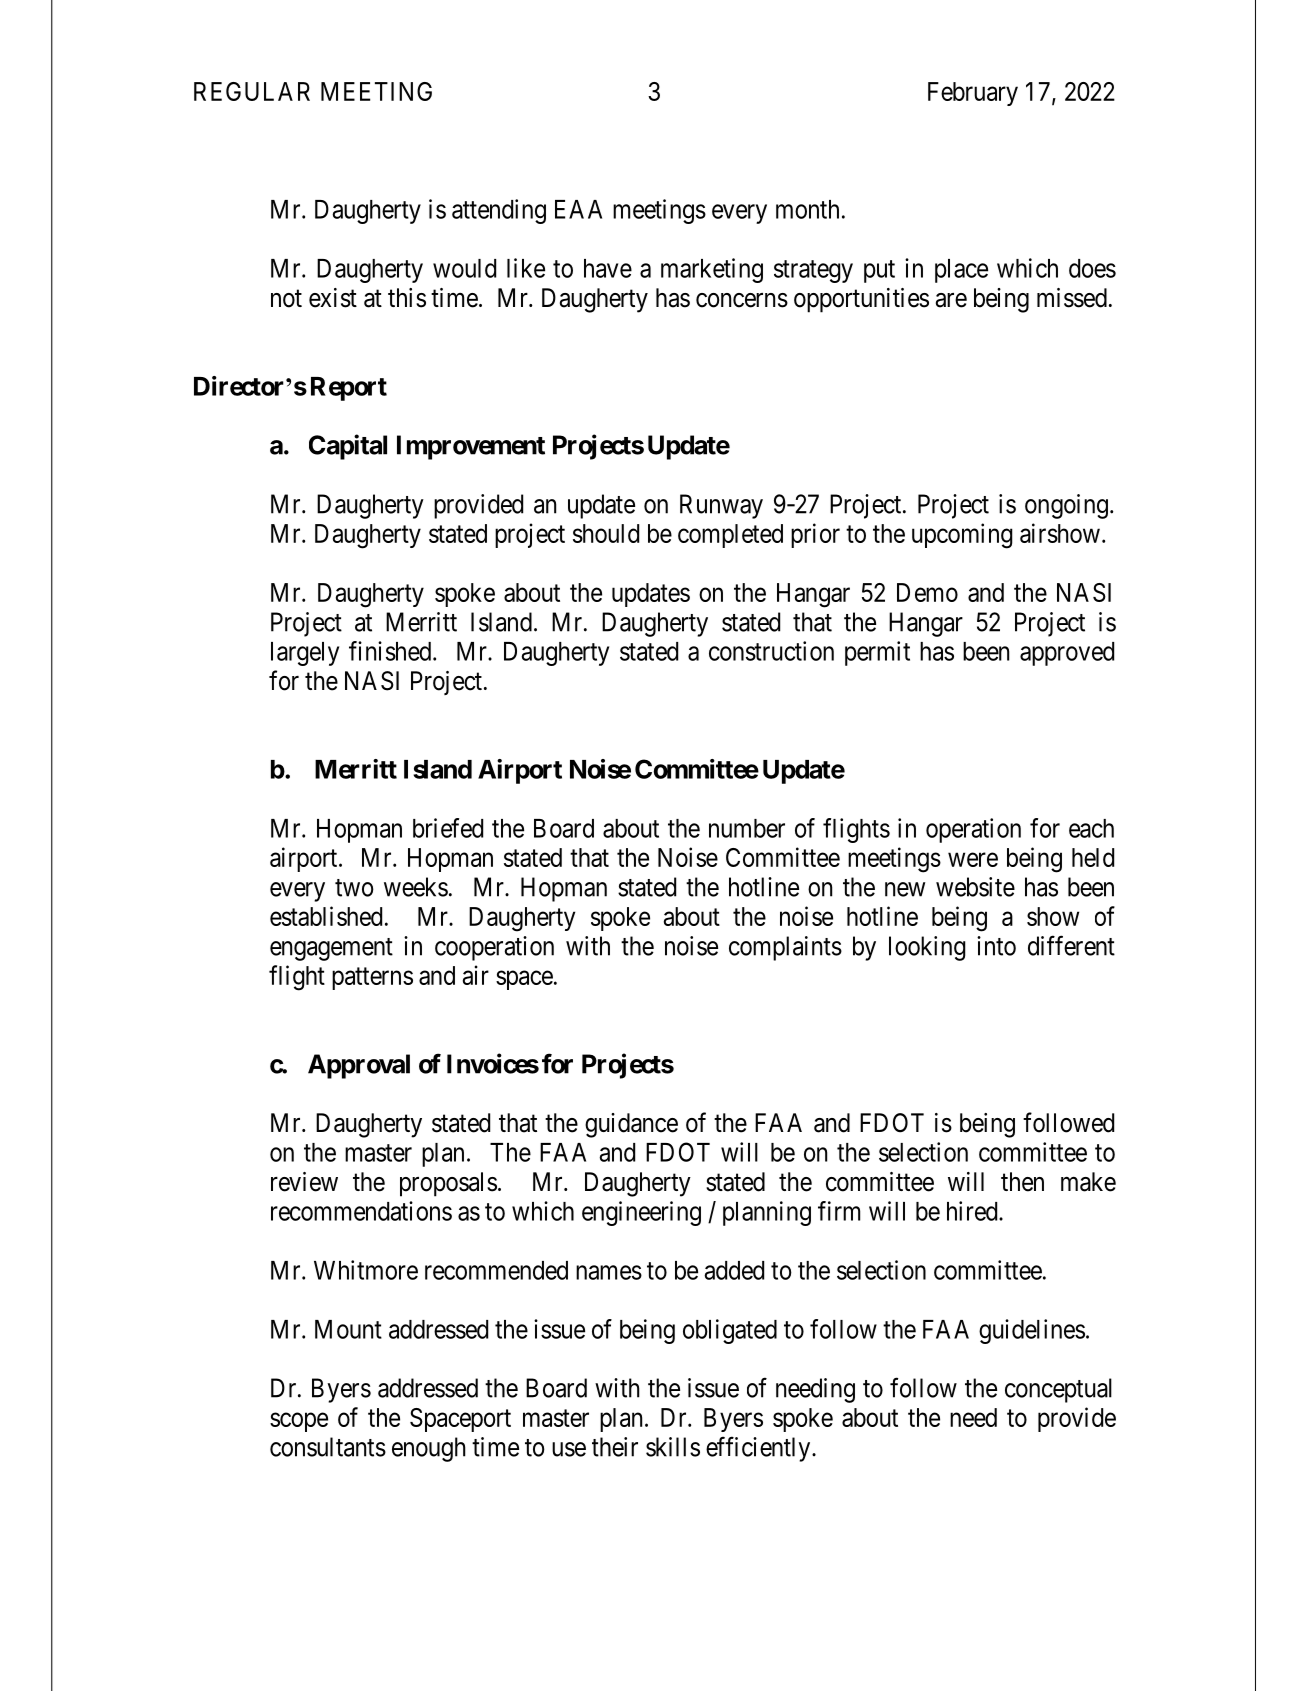 This page has height=1691, width=1307. Describe the element at coordinates (578, 209) in the page. I see `EAA` at that location.
